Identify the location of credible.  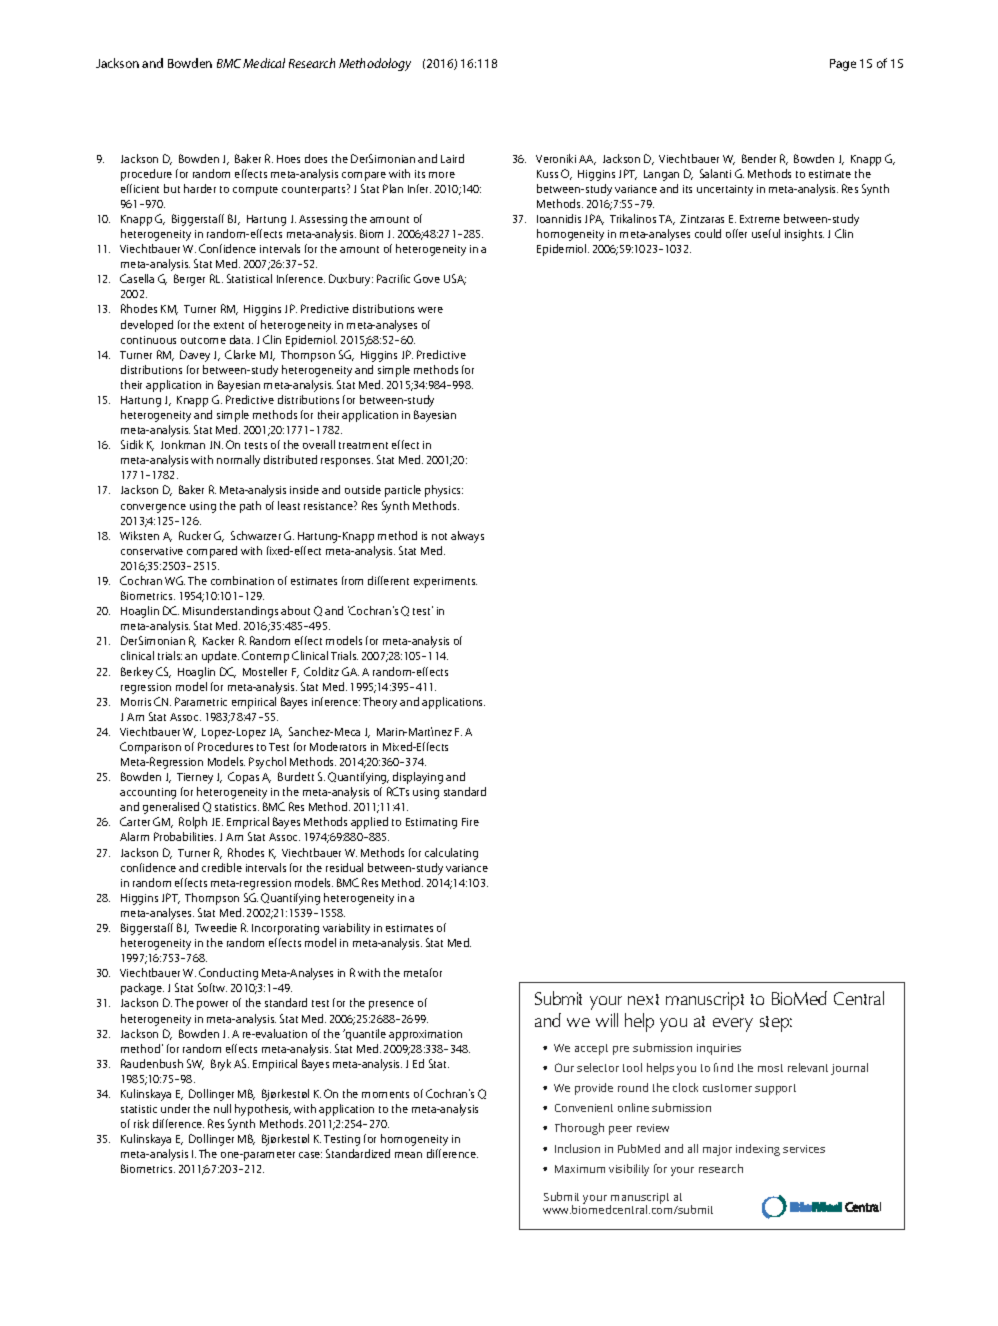
(222, 867).
